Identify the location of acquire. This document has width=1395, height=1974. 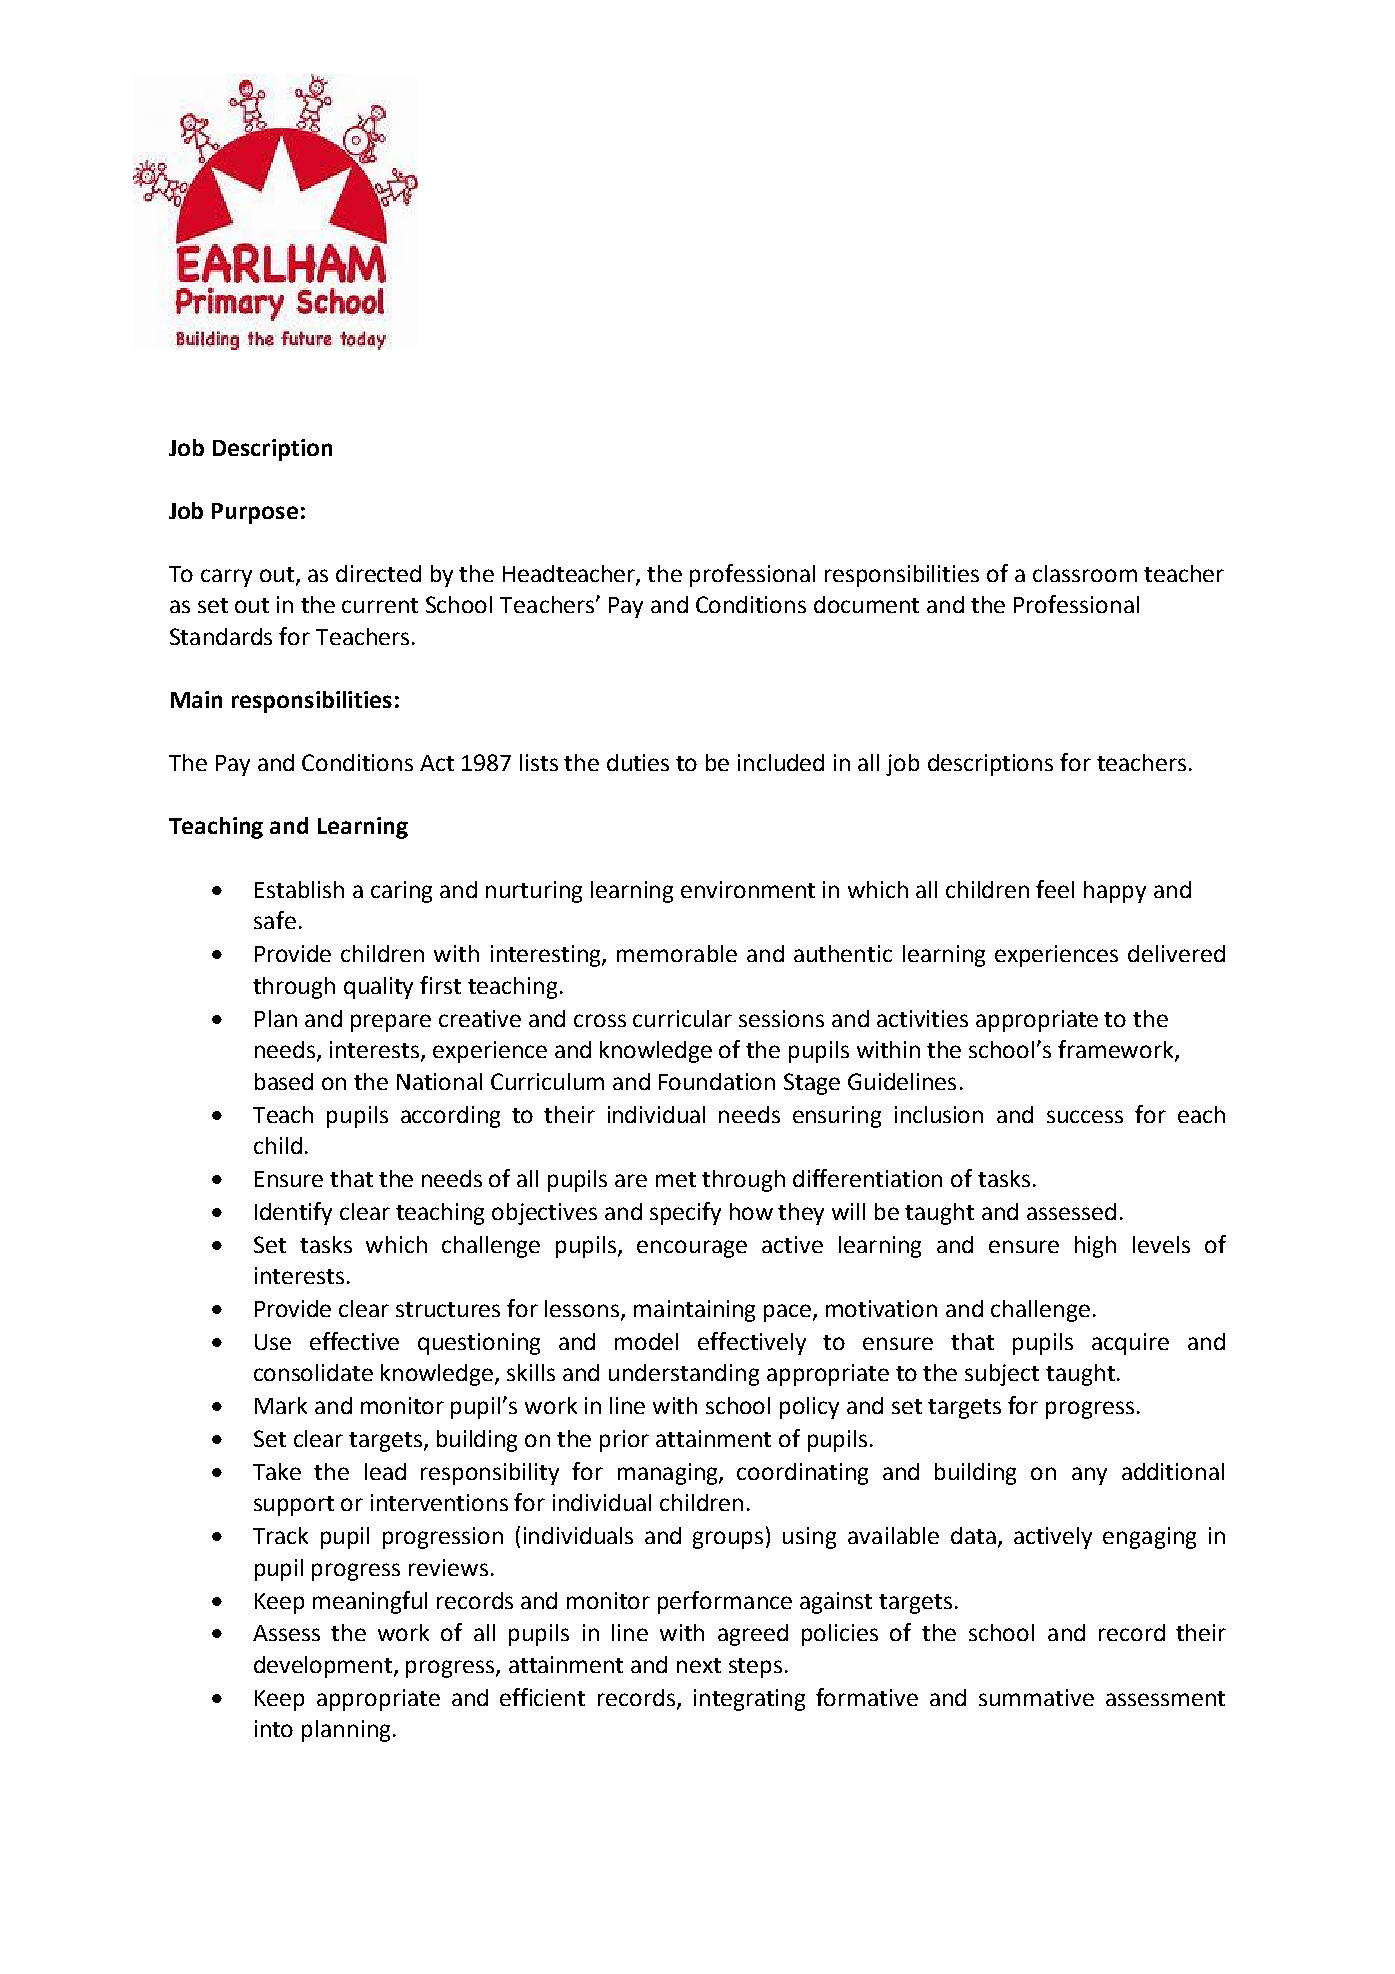
(1130, 1344).
